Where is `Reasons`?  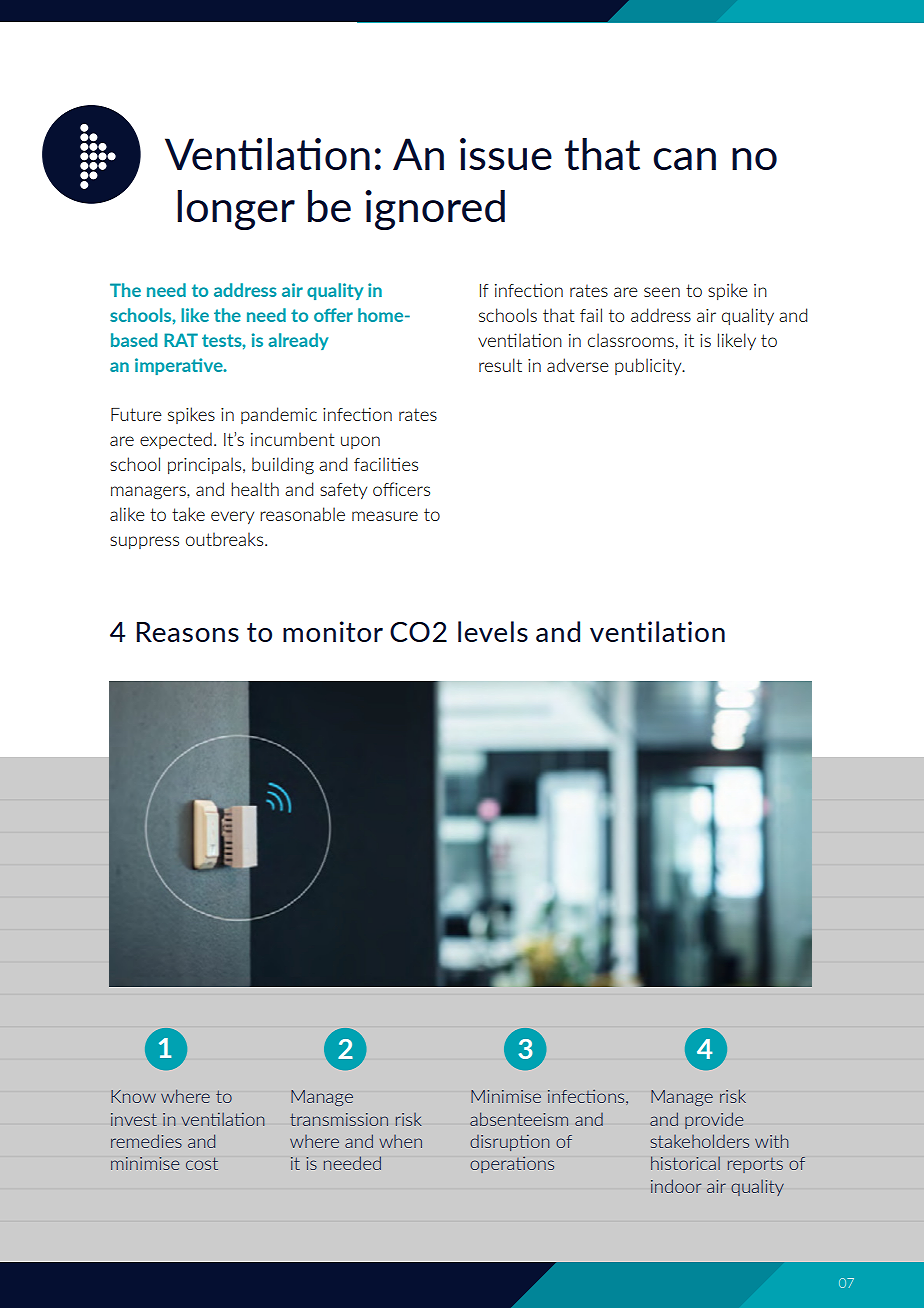
Reasons is located at coordinates (188, 632).
